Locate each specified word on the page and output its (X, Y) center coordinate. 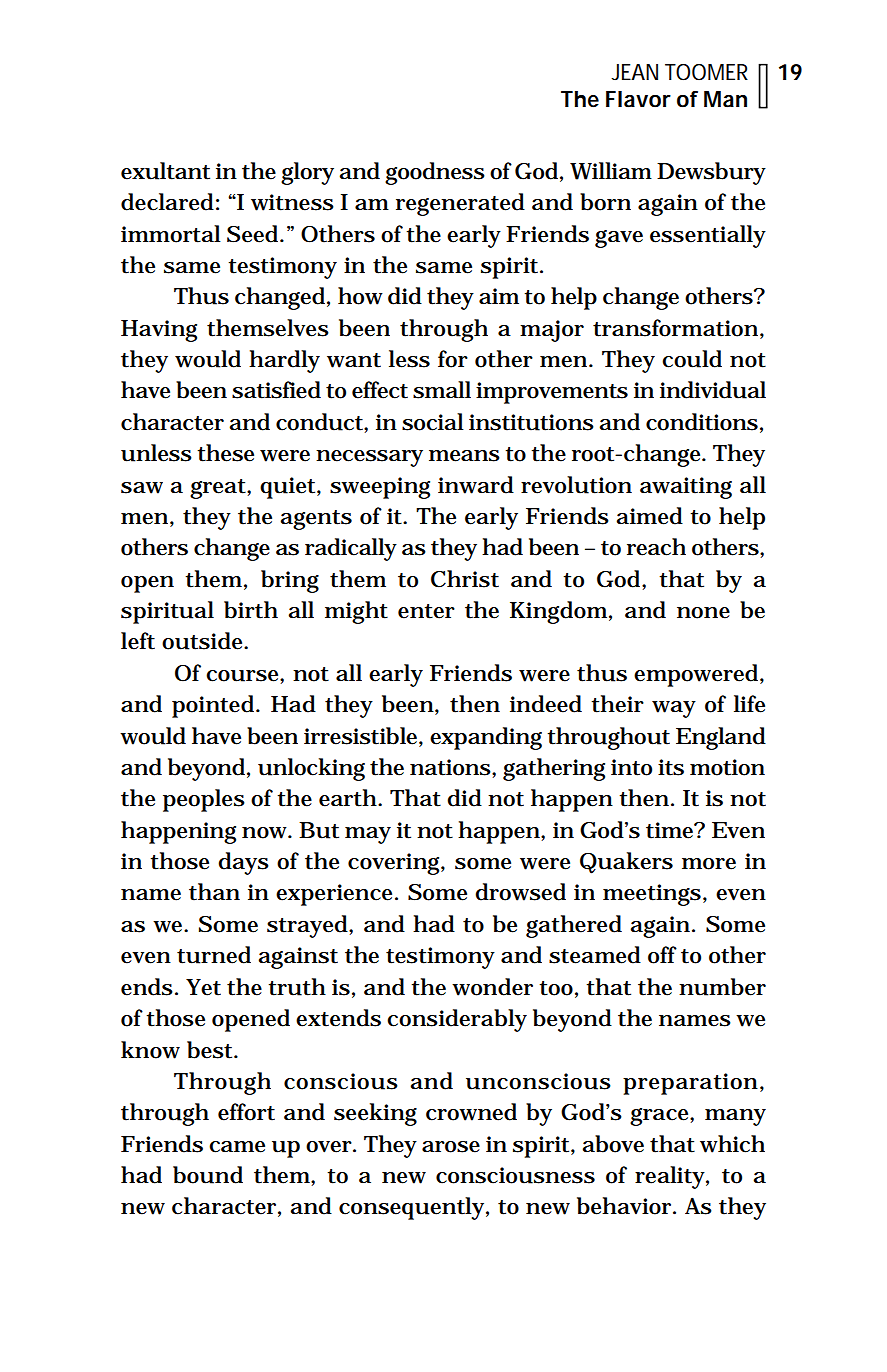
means (464, 456)
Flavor (638, 99)
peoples (204, 800)
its (671, 767)
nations (450, 767)
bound (208, 1175)
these (225, 453)
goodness (435, 173)
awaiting (686, 488)
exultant (165, 171)
